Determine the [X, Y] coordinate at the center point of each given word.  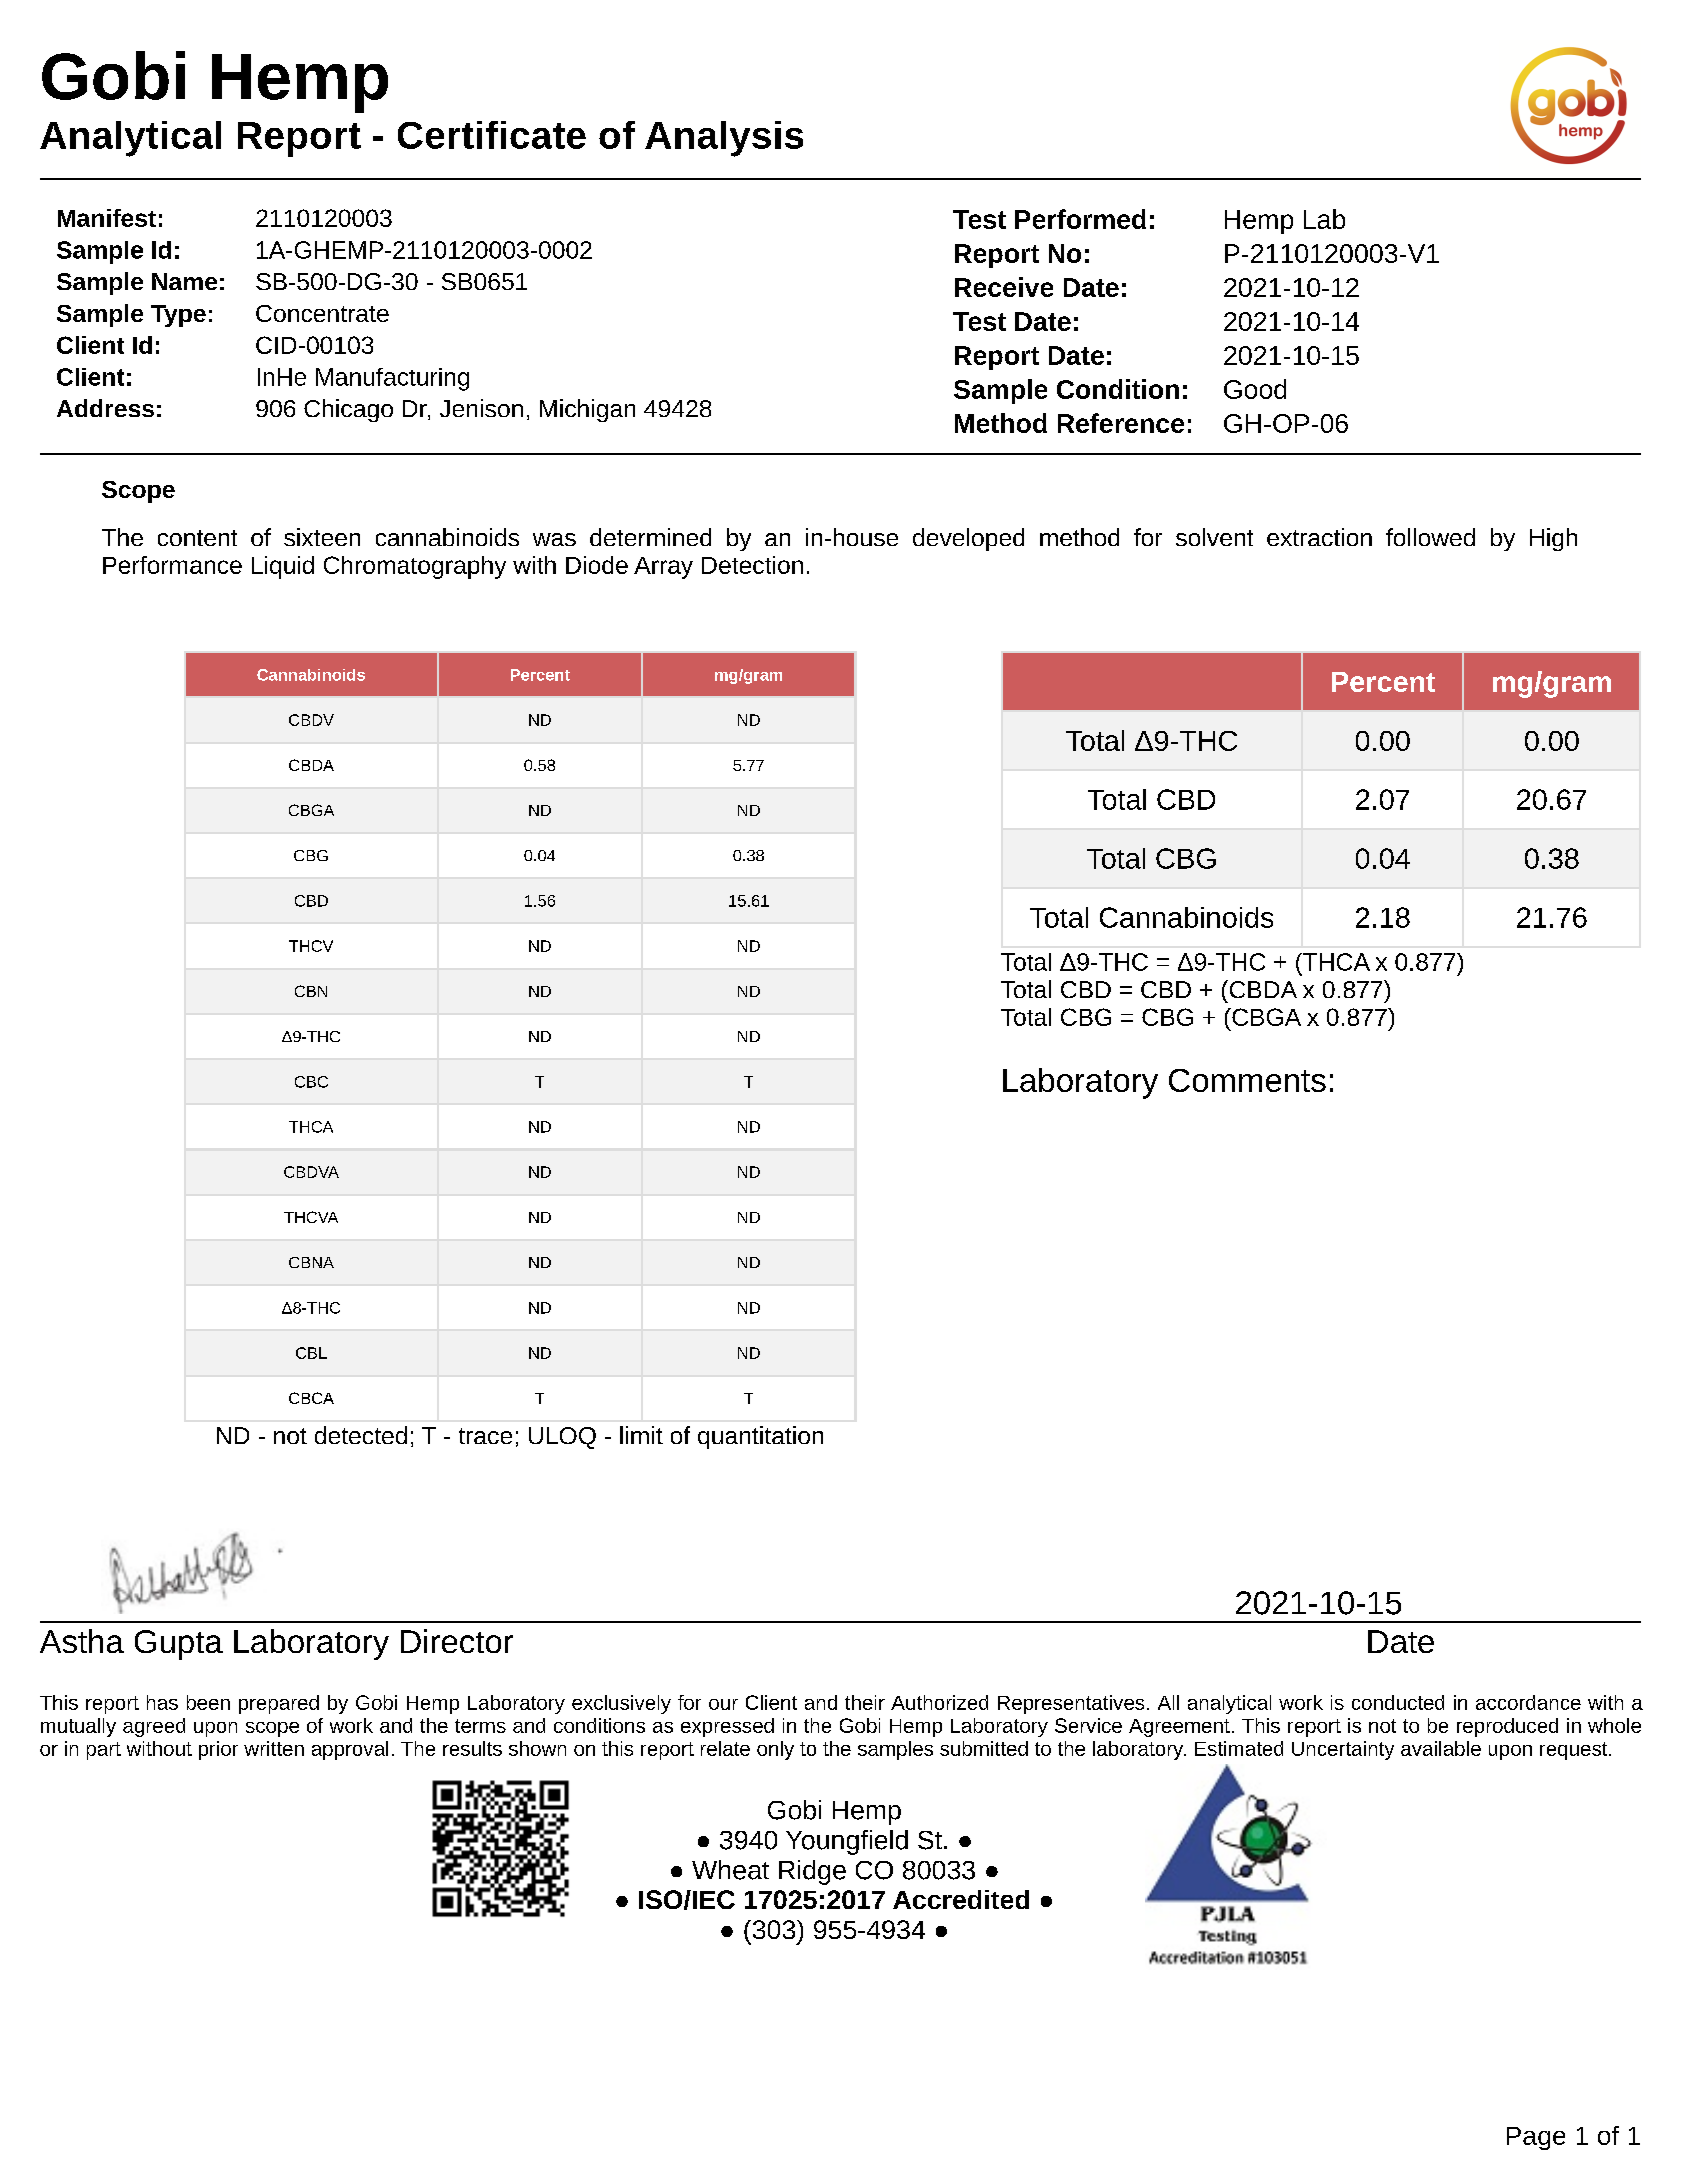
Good [1255, 389]
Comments [1247, 1080]
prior [218, 1750]
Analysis [724, 139]
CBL [311, 1353]
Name [184, 281]
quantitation [760, 1437]
